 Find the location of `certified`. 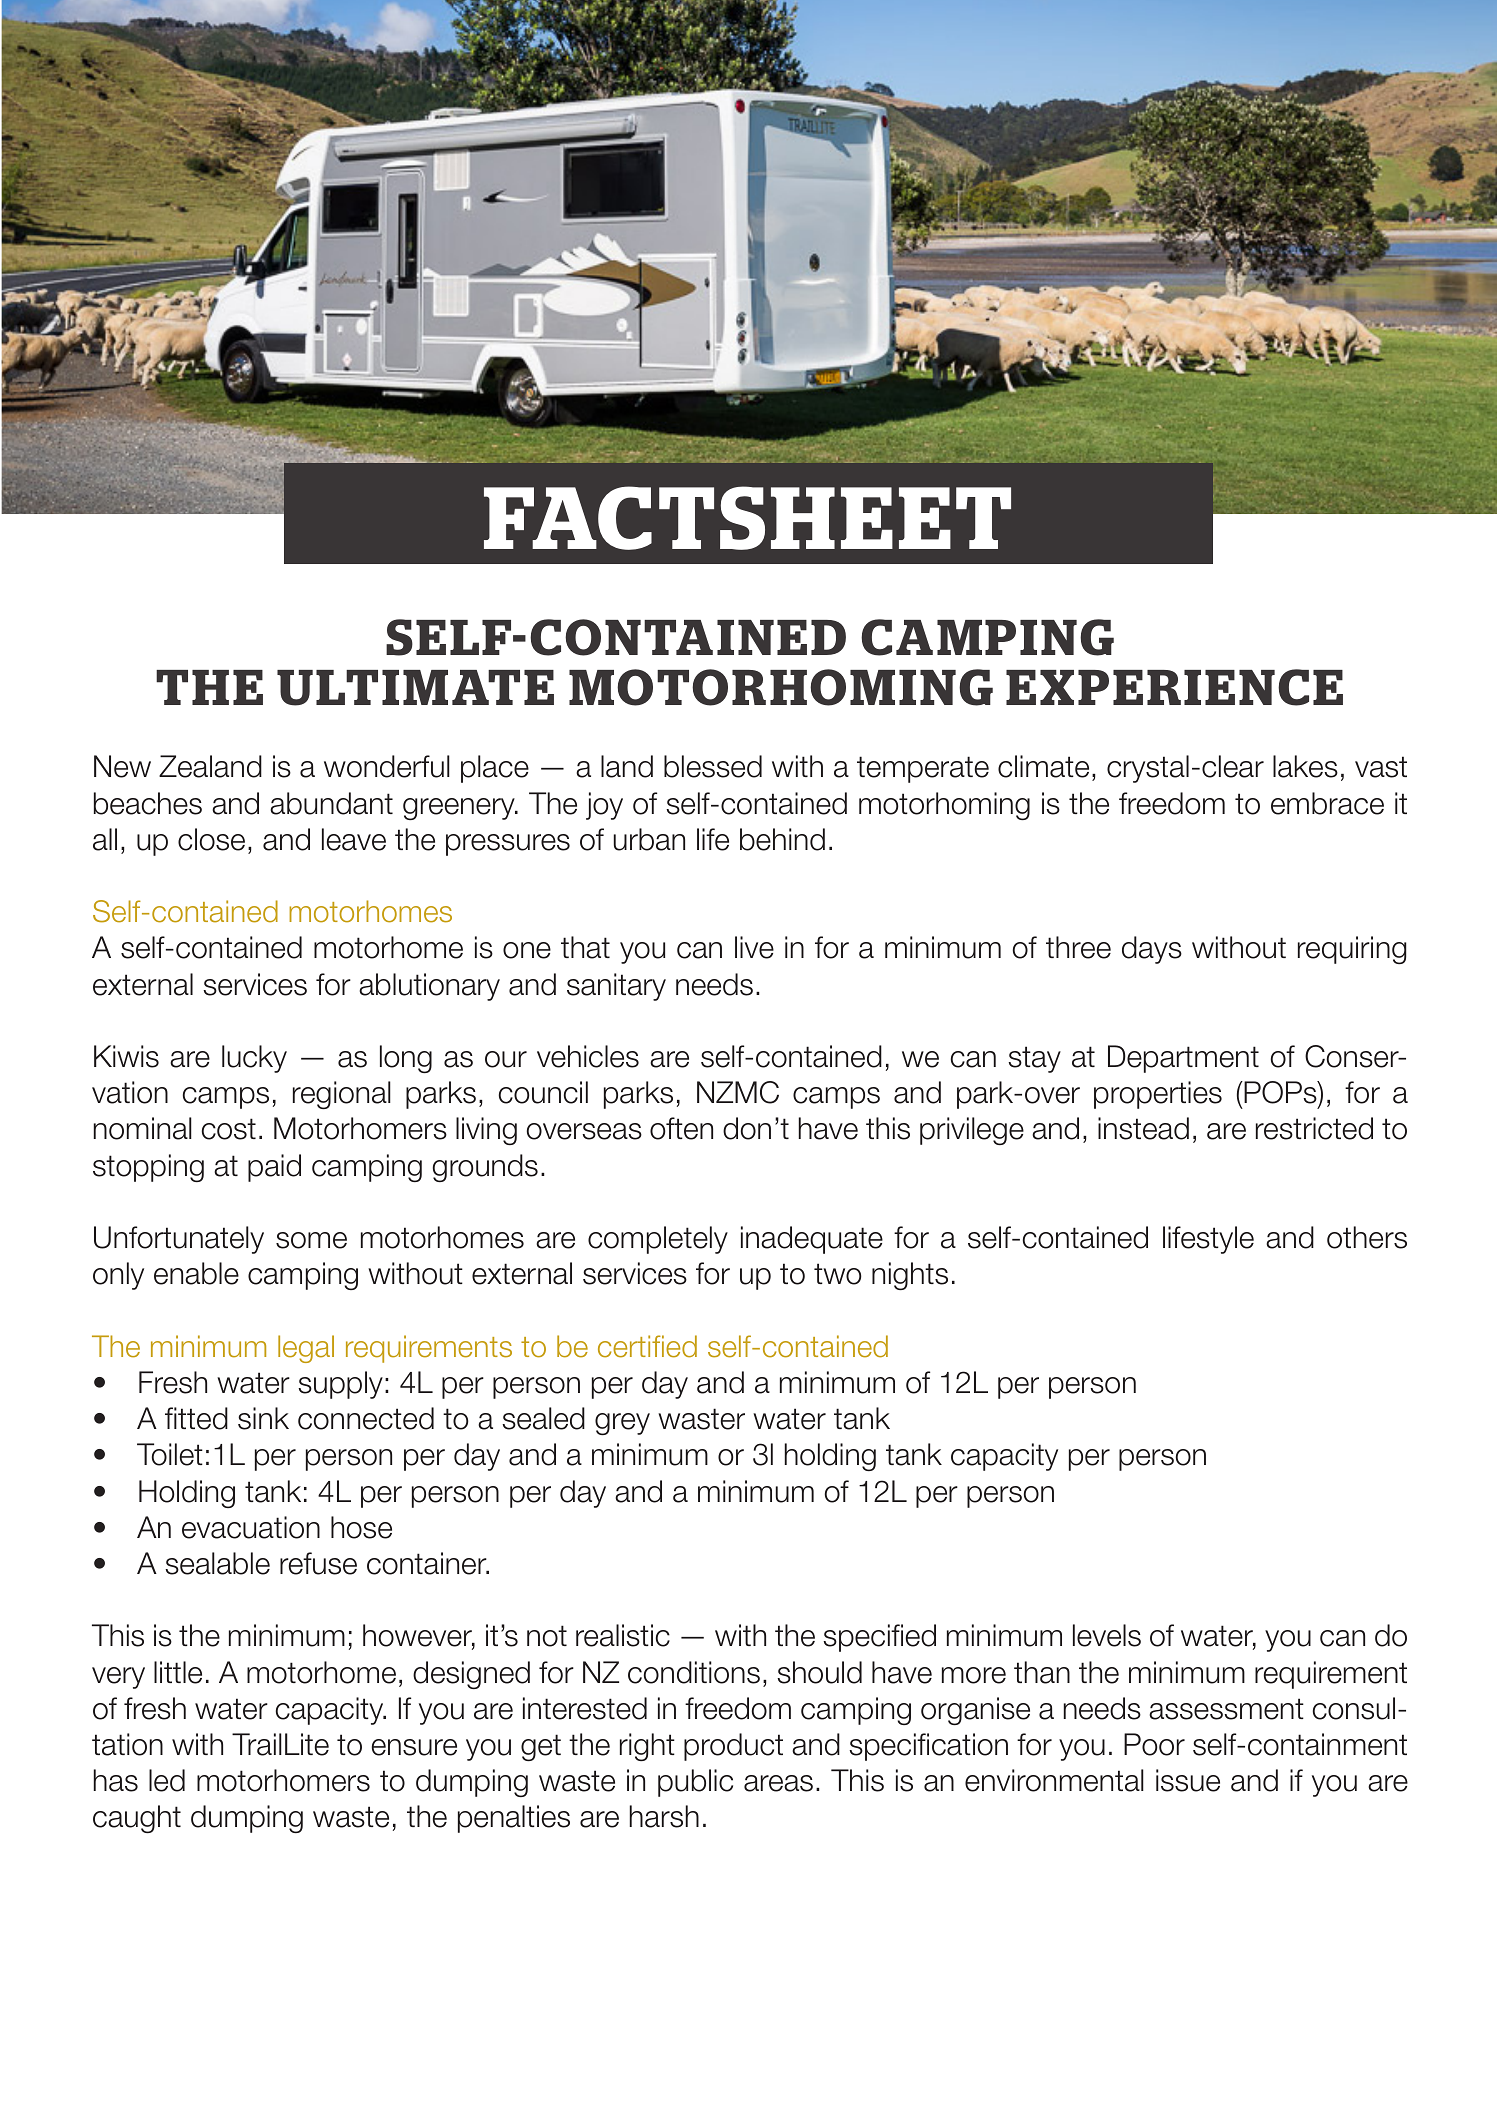

certified is located at coordinates (647, 1346).
